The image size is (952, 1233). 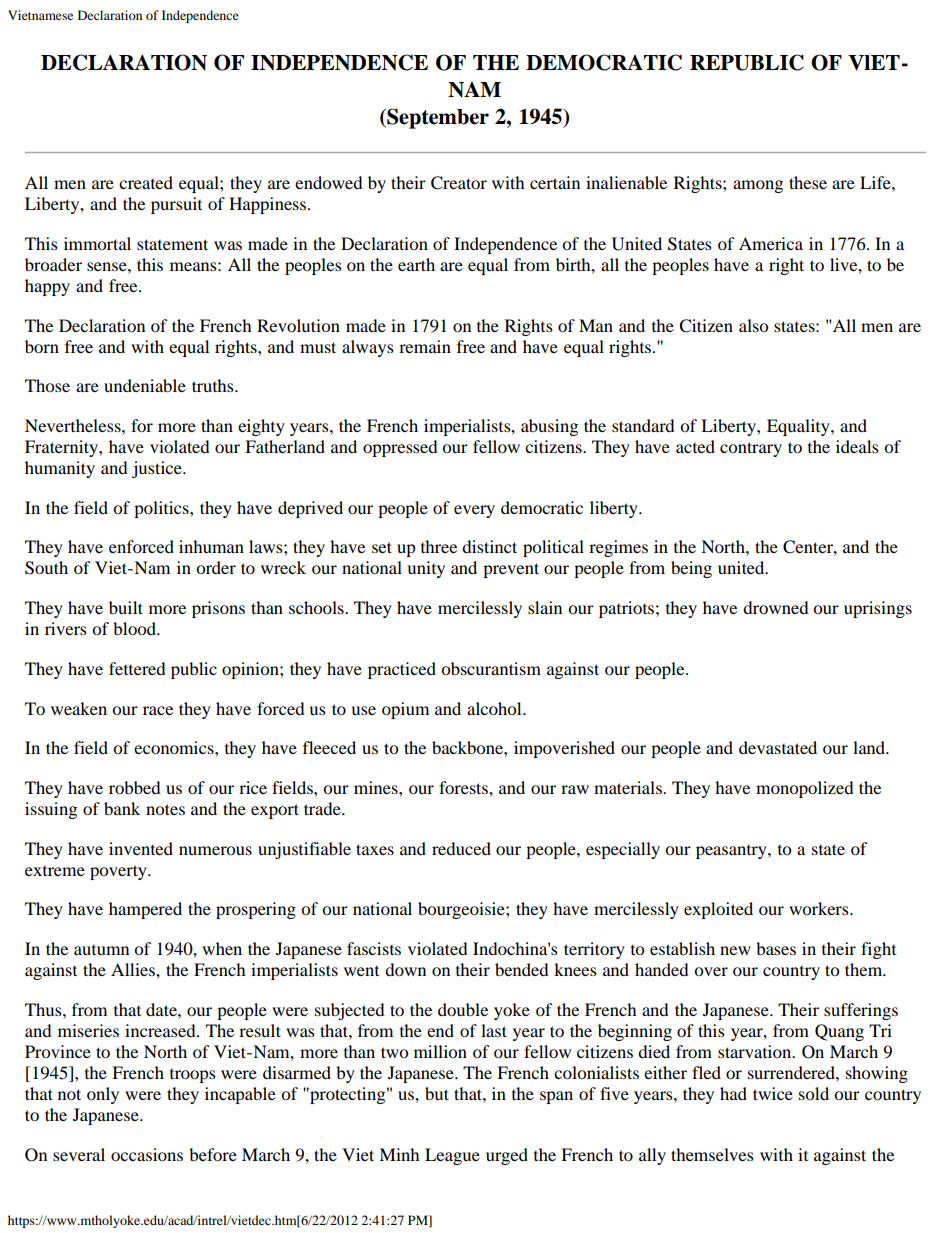 I want to click on fettered, so click(x=137, y=668).
